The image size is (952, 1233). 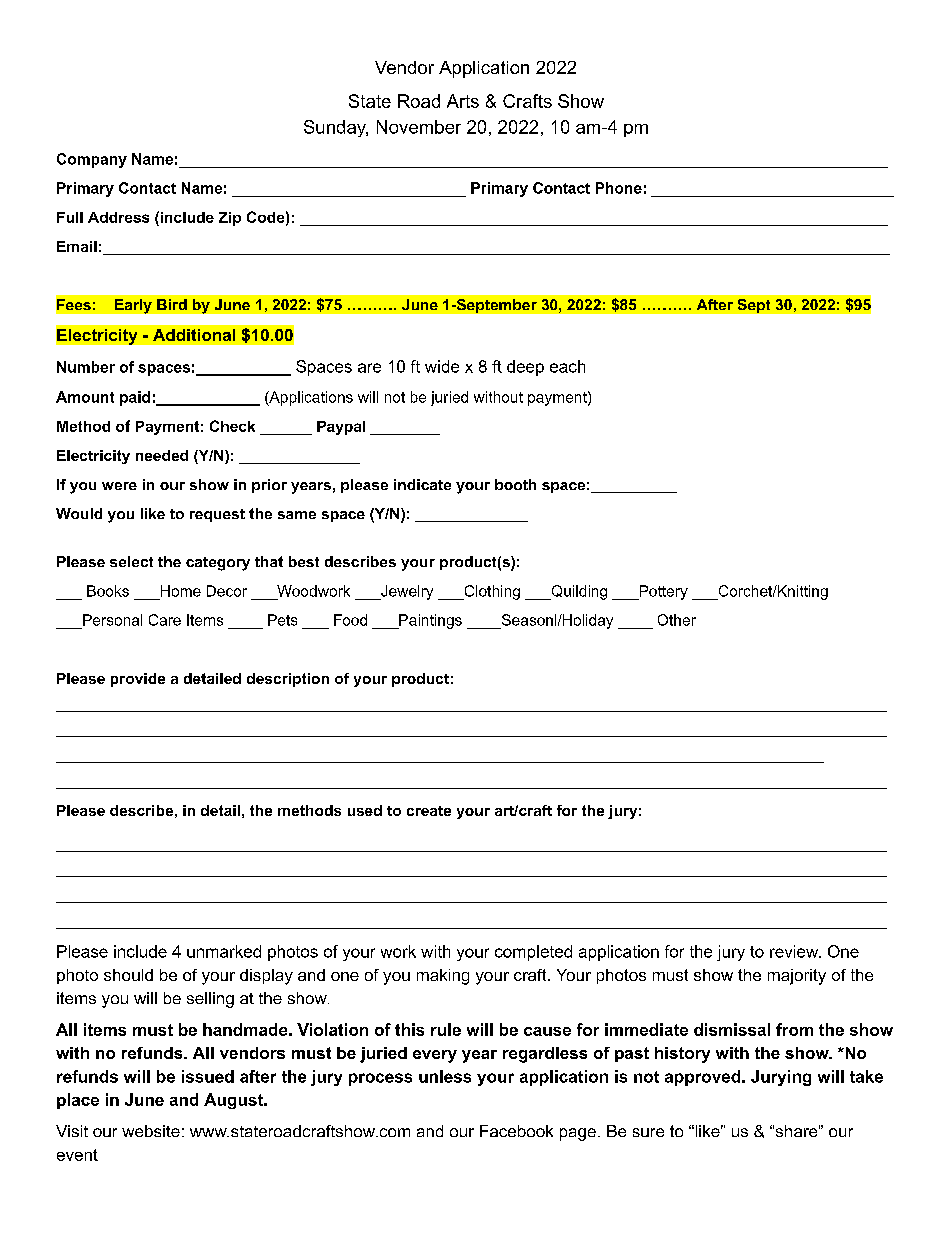 I want to click on create, so click(x=429, y=811).
